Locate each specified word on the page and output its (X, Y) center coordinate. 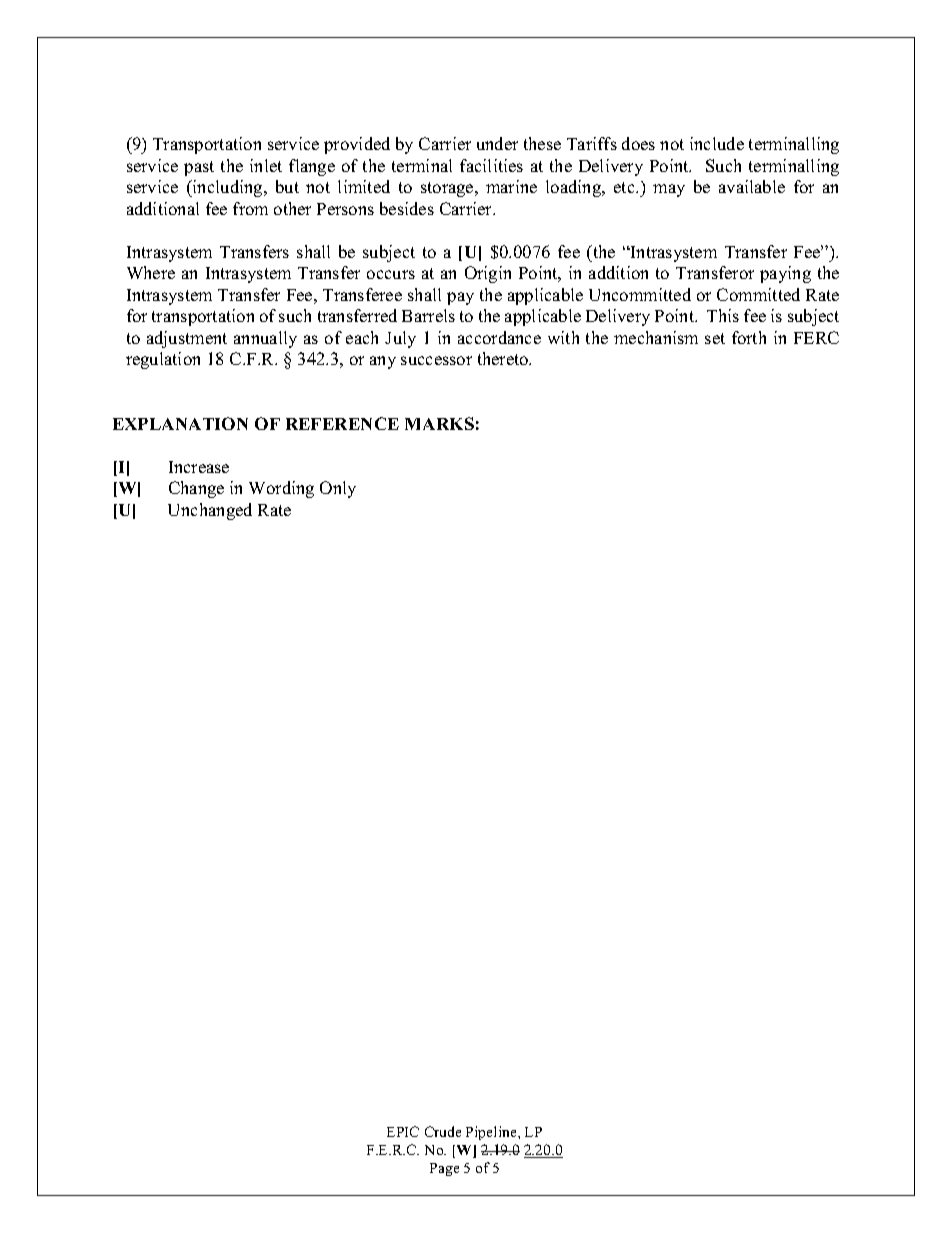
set (715, 338)
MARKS (439, 423)
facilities (491, 165)
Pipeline (492, 1133)
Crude (443, 1131)
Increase (199, 467)
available (752, 186)
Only (338, 489)
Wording (281, 489)
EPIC (403, 1131)
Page (444, 1169)
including (228, 188)
